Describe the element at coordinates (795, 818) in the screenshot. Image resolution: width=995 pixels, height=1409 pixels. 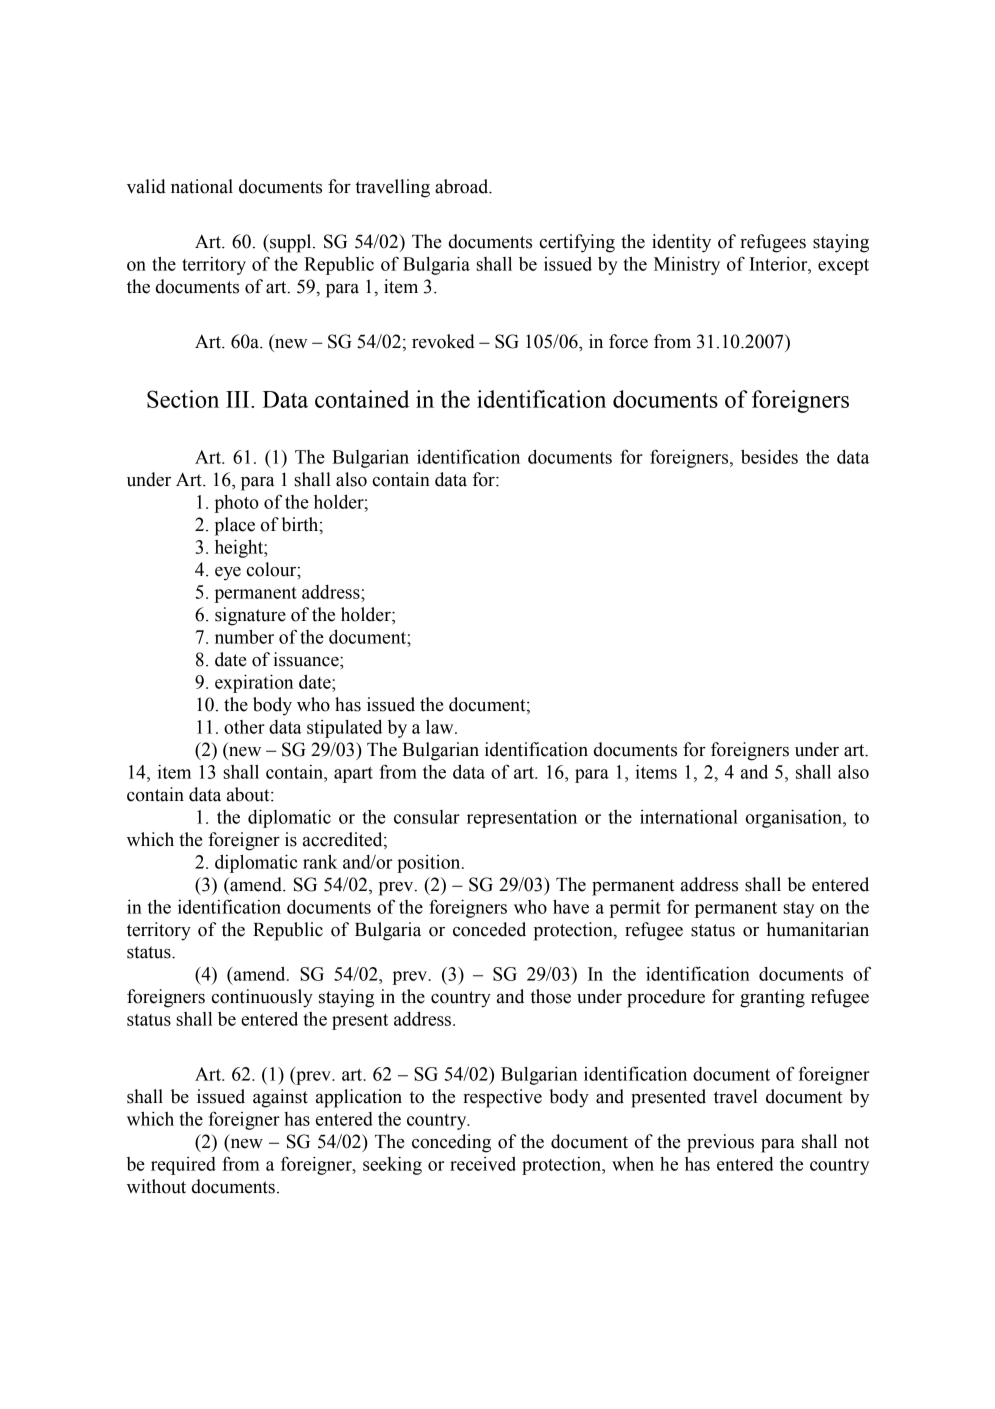
I see `organisation` at that location.
